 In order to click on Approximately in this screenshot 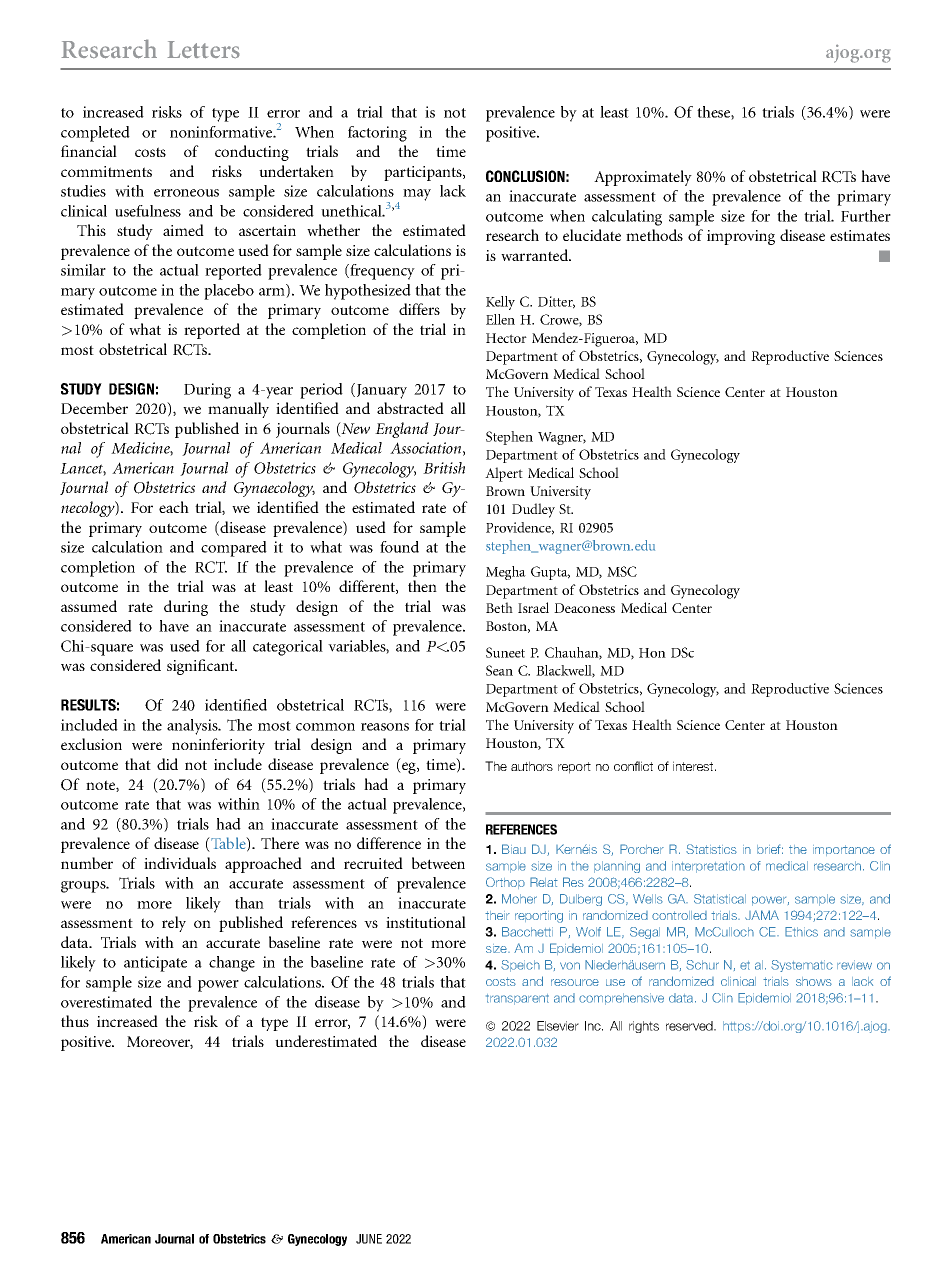, I will do `click(643, 178)`.
